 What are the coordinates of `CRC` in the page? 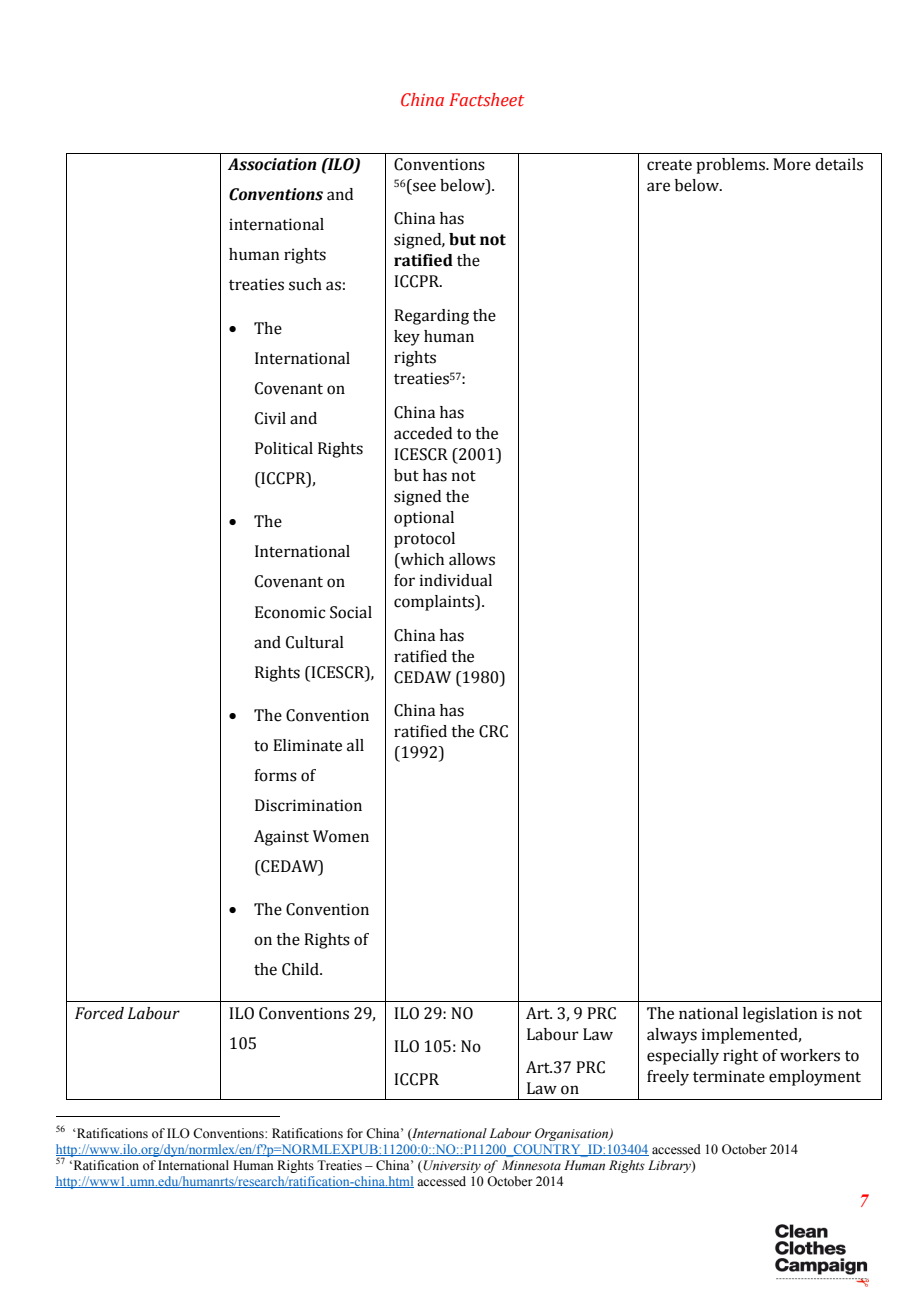 It's located at (493, 731).
